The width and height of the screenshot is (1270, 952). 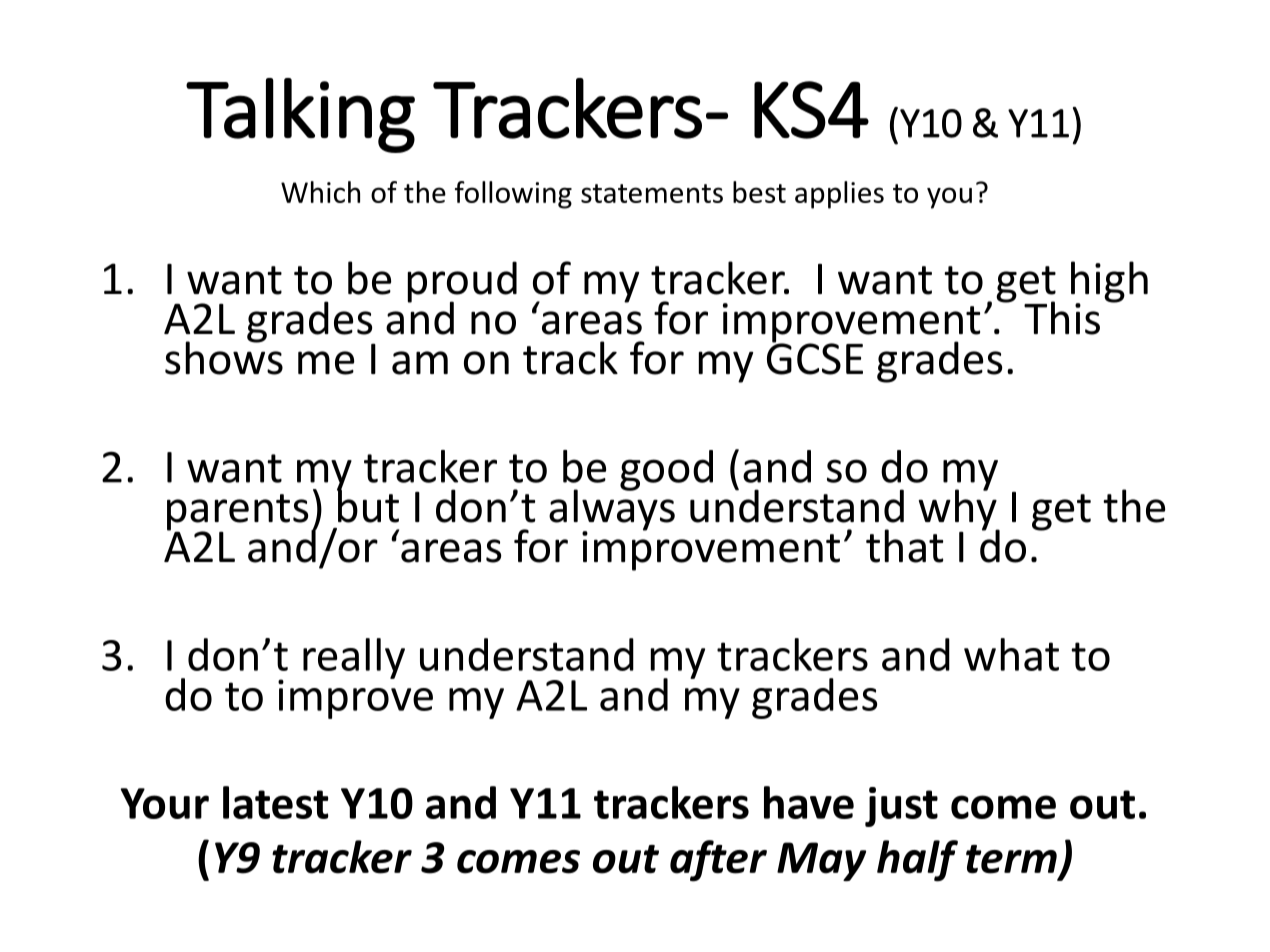 What do you see at coordinates (462, 283) in the screenshot?
I see `proud` at bounding box center [462, 283].
